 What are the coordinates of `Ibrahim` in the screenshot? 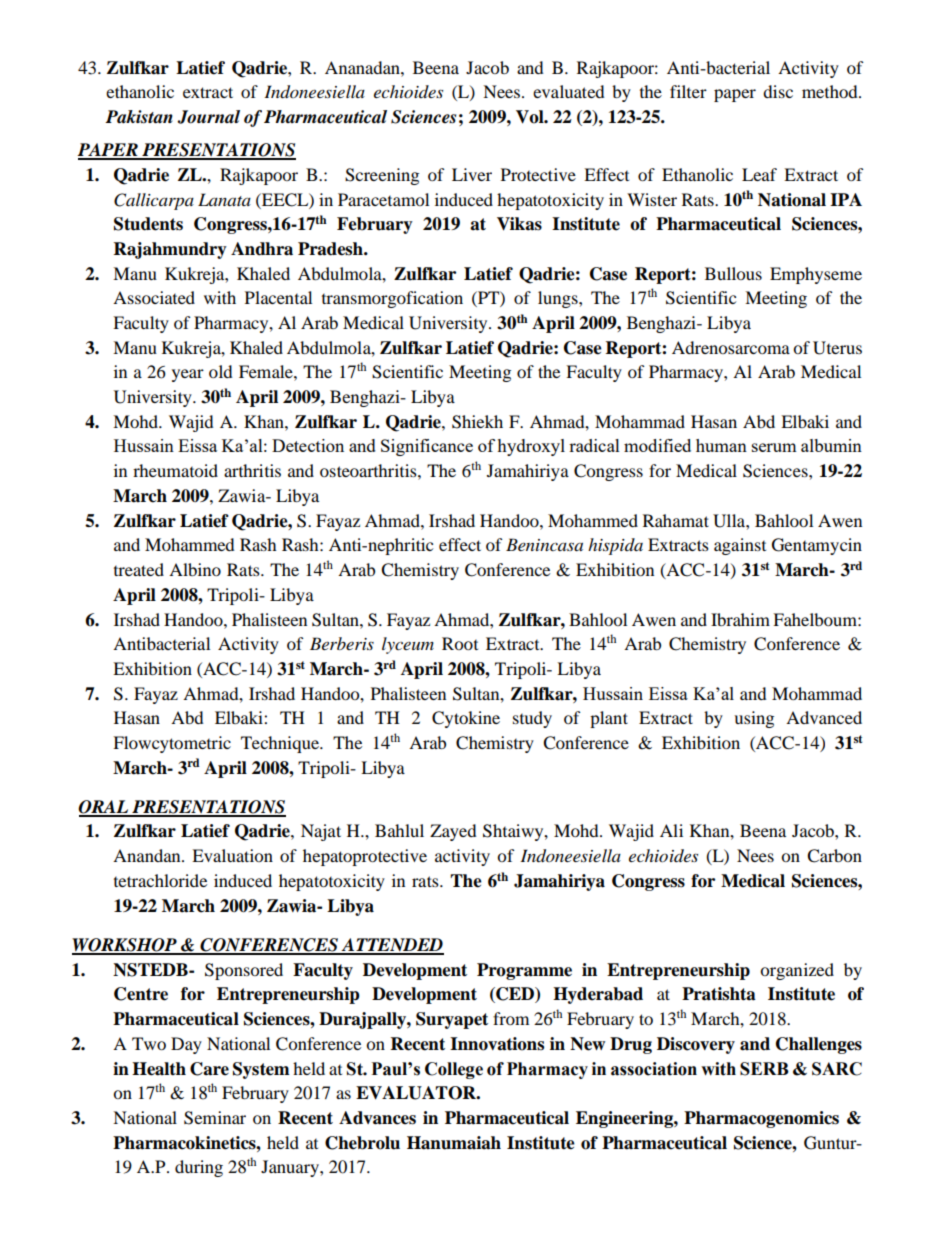 It's located at (740, 619).
